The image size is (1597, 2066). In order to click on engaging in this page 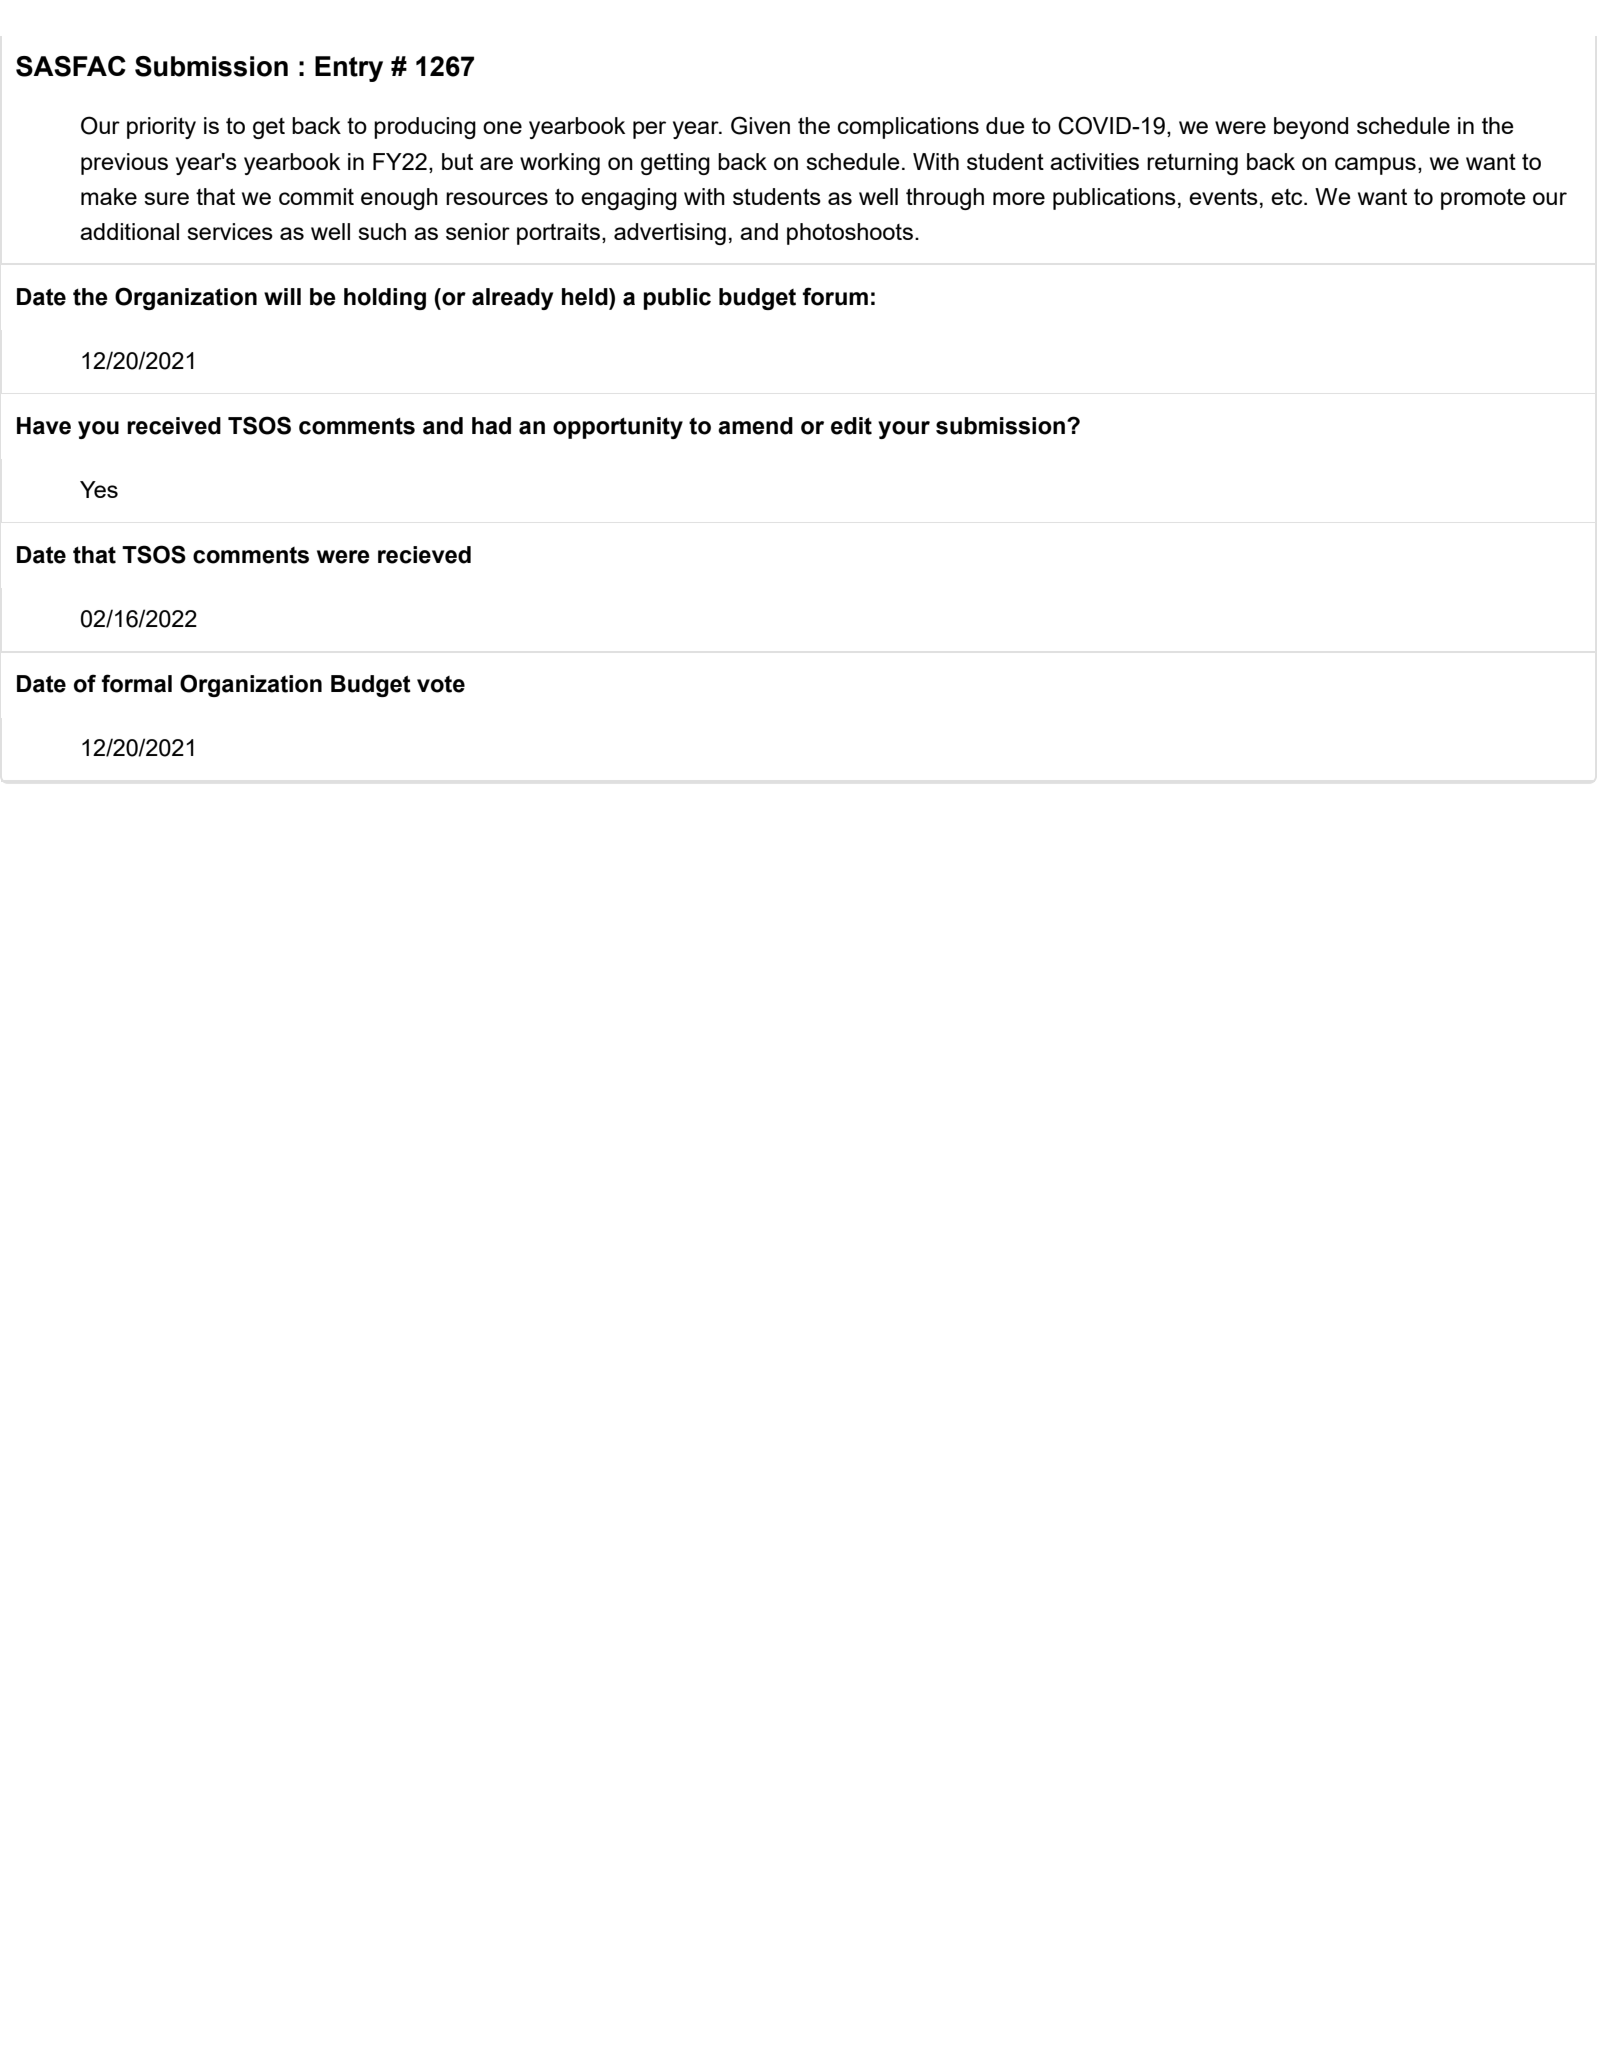, I will do `click(629, 199)`.
